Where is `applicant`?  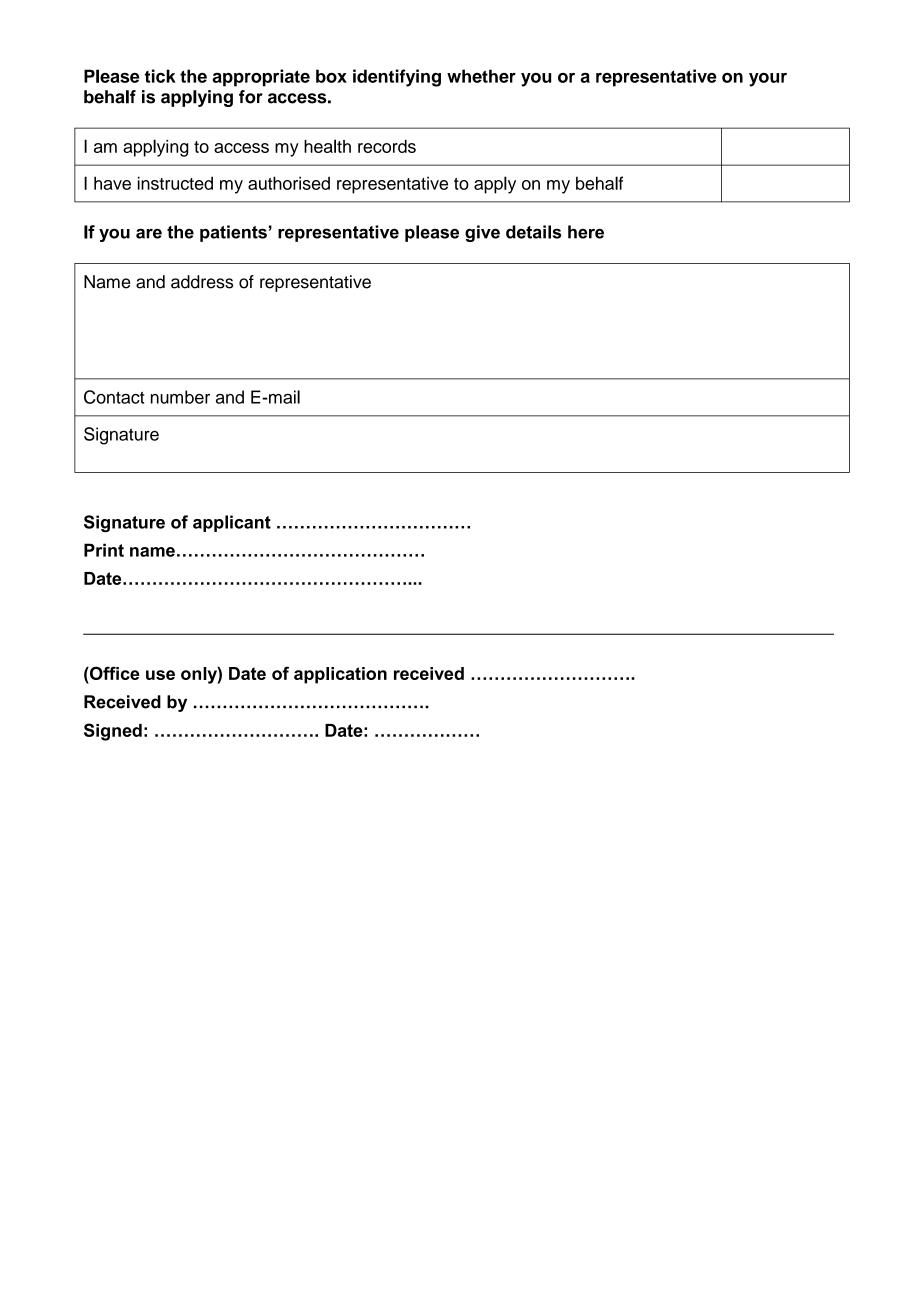 applicant is located at coordinates (232, 523).
